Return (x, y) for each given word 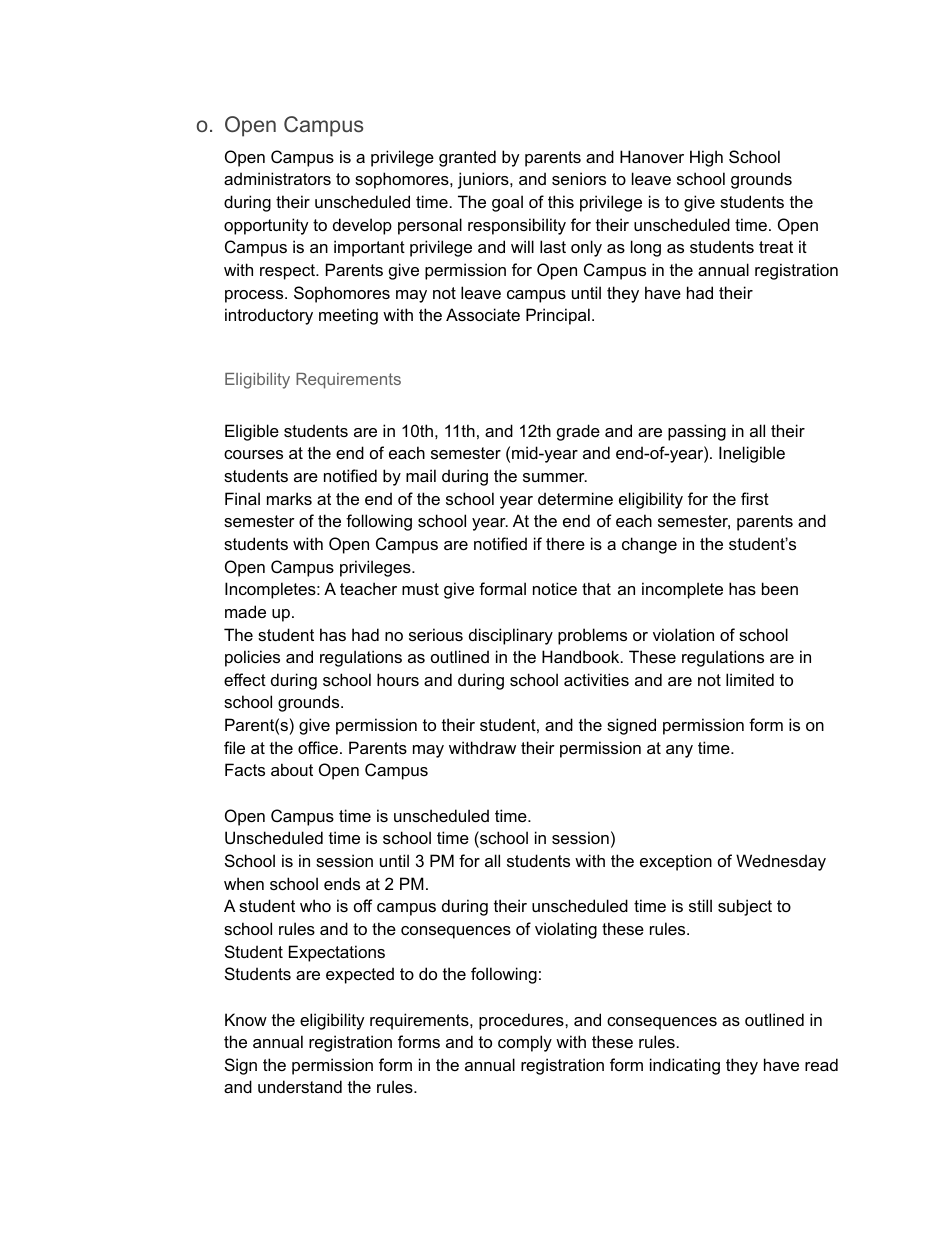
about (292, 769)
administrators (277, 178)
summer (555, 477)
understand (300, 1086)
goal (507, 203)
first (755, 498)
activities (596, 679)
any (679, 751)
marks (289, 498)
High (706, 158)
